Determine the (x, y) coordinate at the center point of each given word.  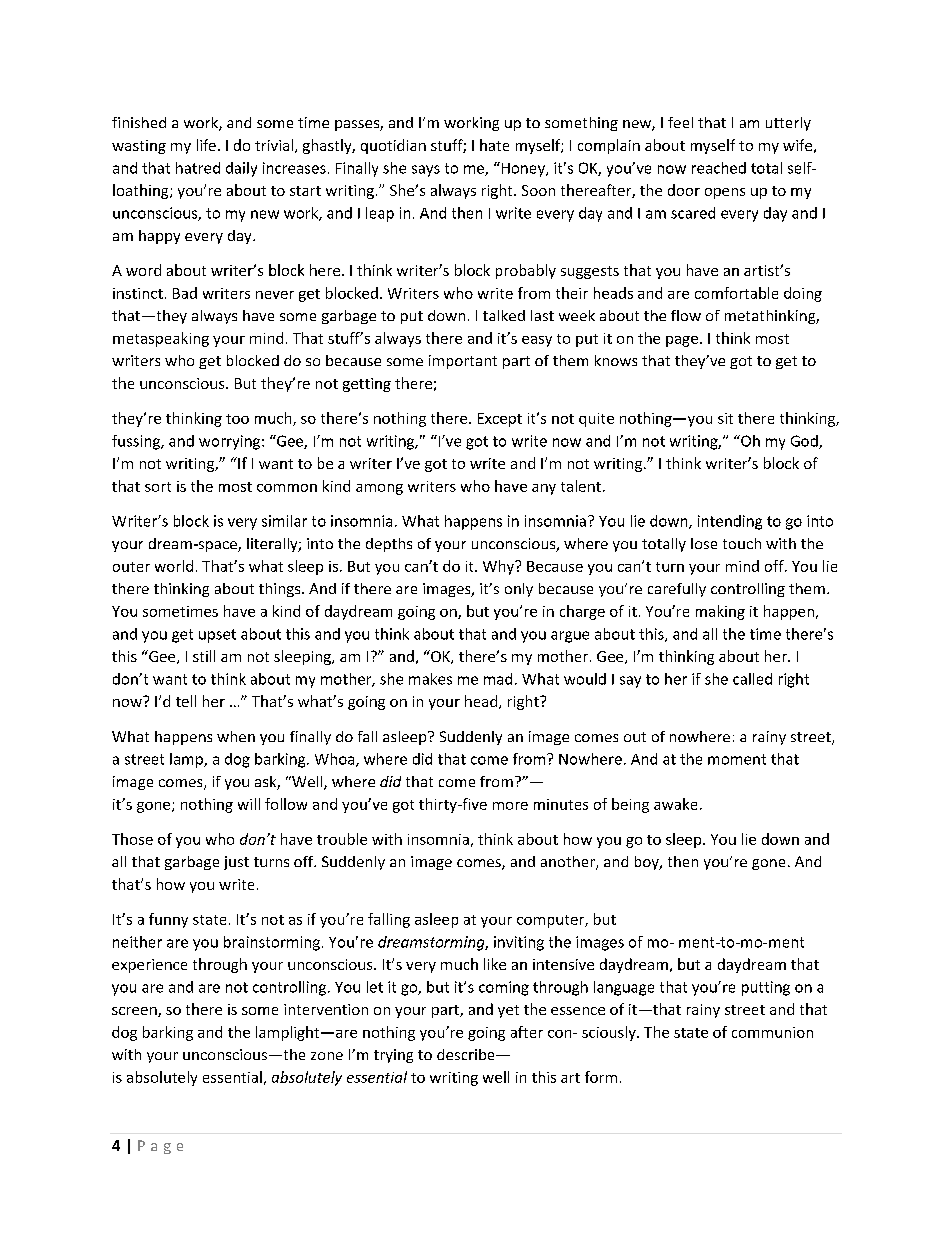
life (206, 145)
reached (719, 168)
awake (675, 804)
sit (725, 418)
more (510, 806)
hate (494, 145)
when (236, 736)
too (237, 419)
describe (467, 1054)
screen (135, 1012)
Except (500, 420)
